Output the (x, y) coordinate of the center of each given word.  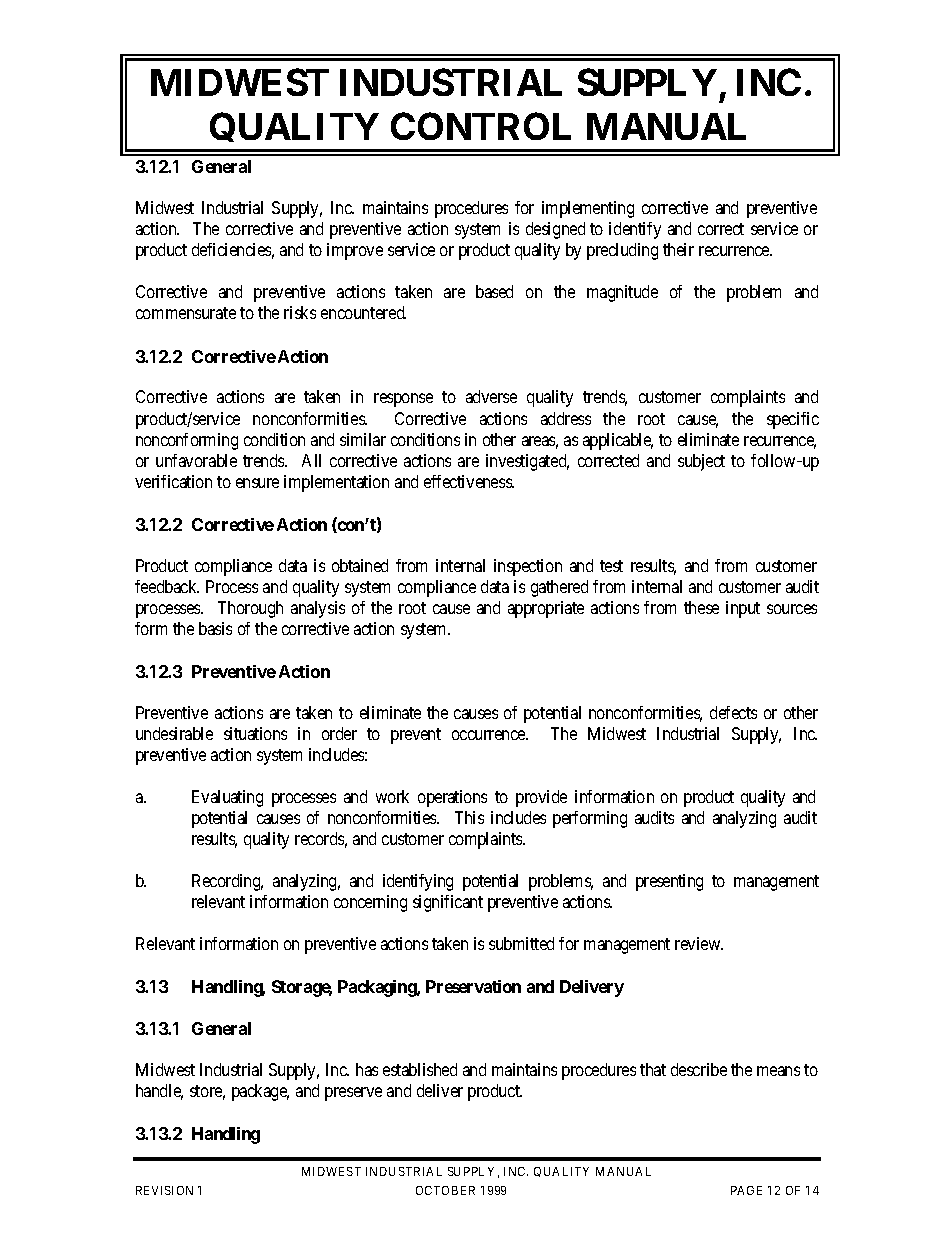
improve (355, 251)
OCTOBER (445, 1190)
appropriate (546, 609)
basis (215, 628)
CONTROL (481, 126)
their (678, 249)
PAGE (746, 1190)
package (260, 1092)
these (701, 607)
